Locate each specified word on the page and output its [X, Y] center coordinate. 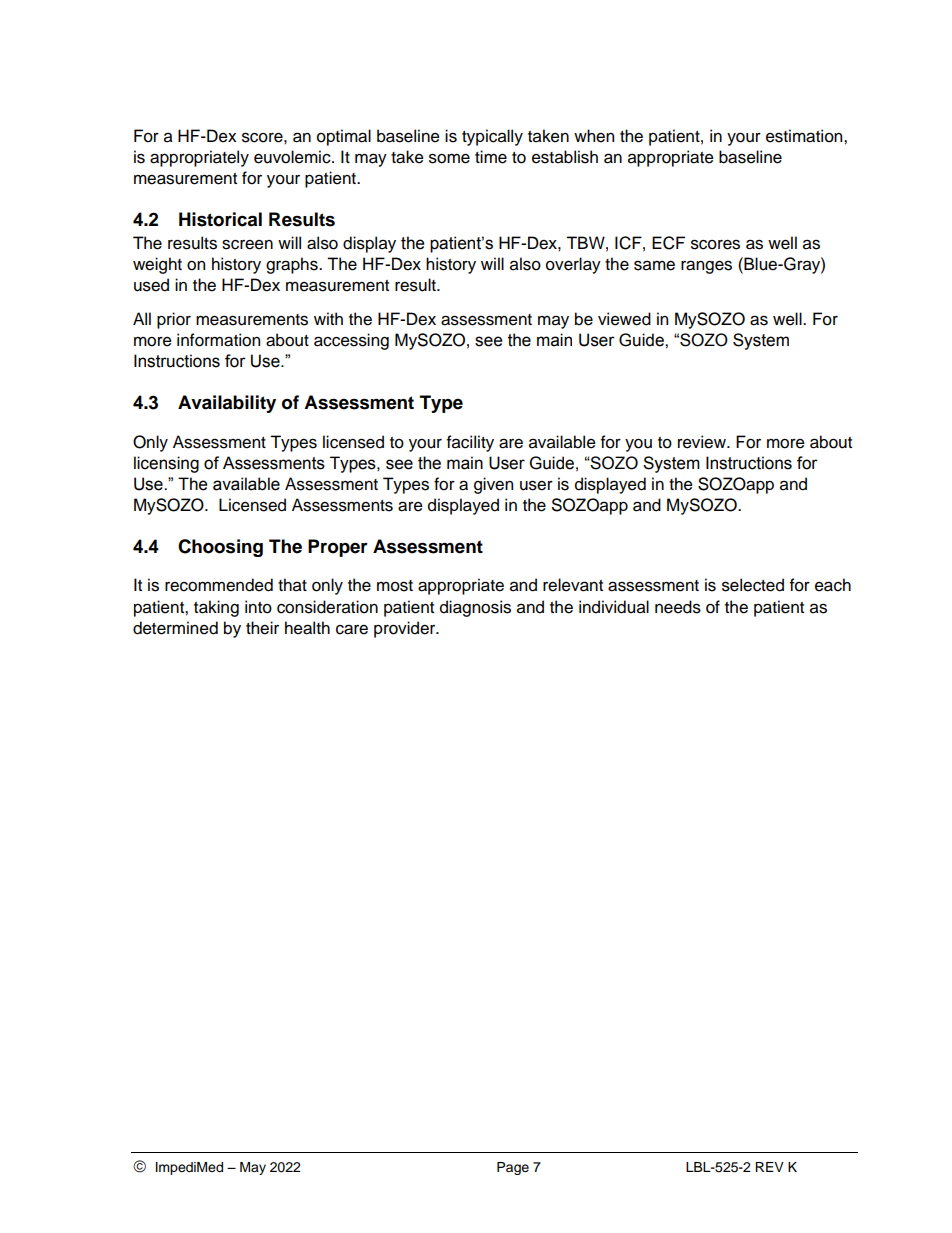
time [491, 157]
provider [406, 629]
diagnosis [475, 608]
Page [513, 1168]
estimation [805, 136]
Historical [220, 219]
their [262, 628]
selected [753, 585]
